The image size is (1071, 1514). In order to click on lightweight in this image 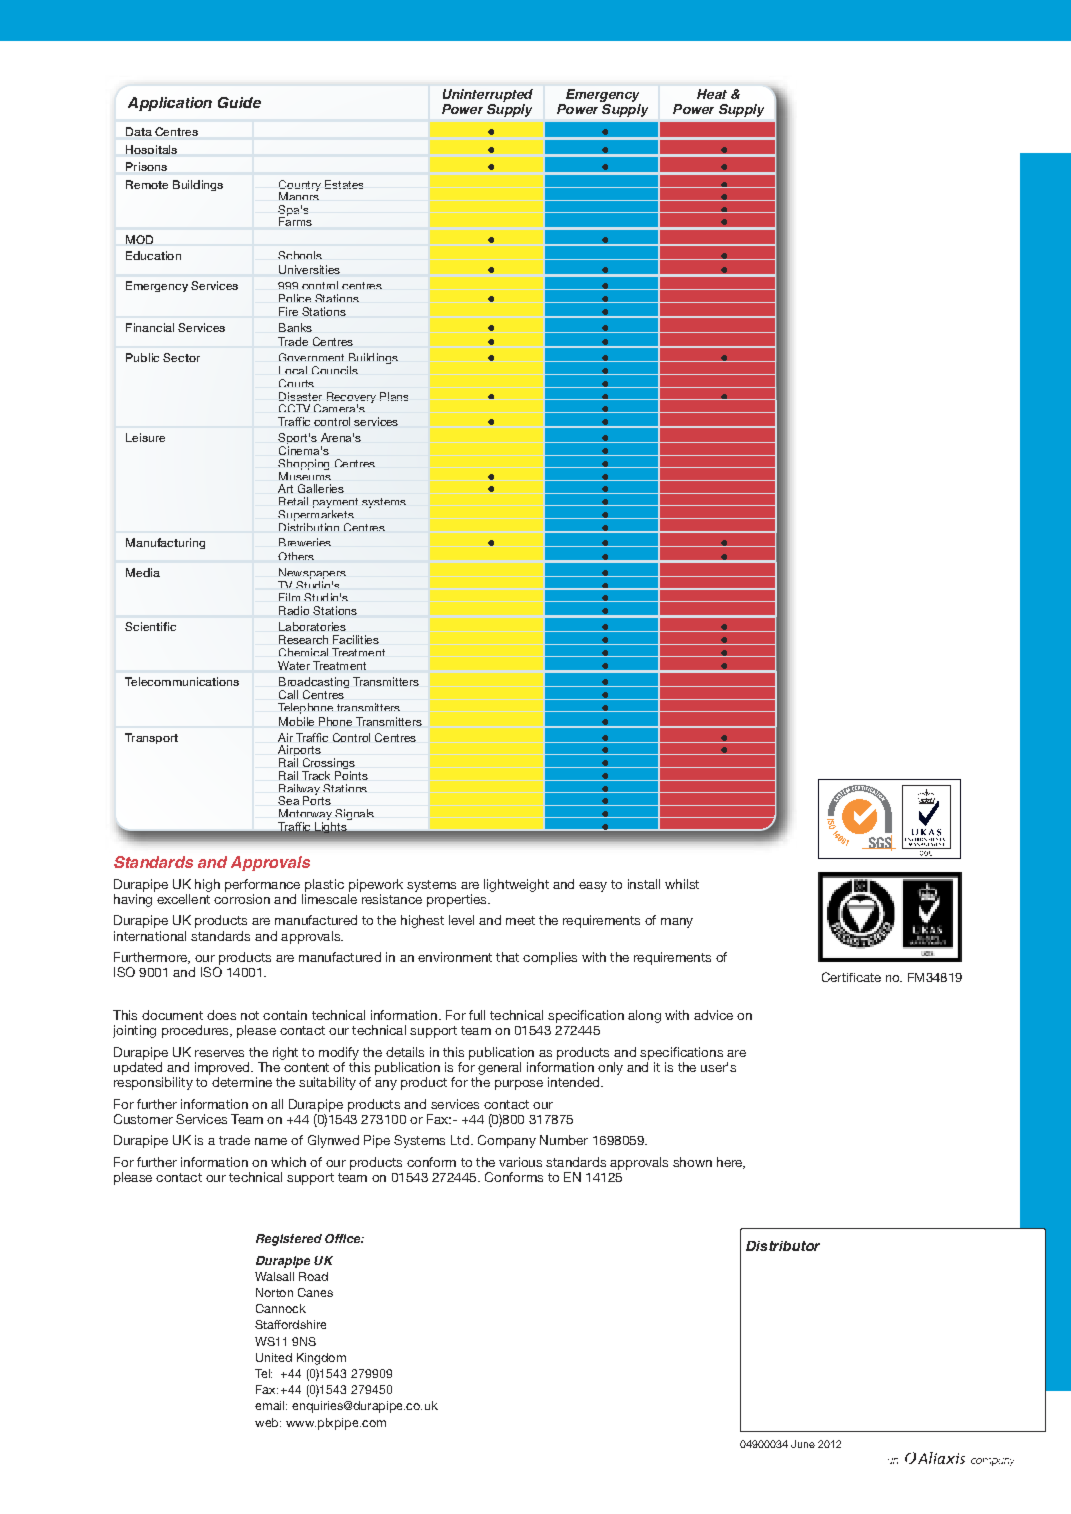, I will do `click(516, 885)`.
